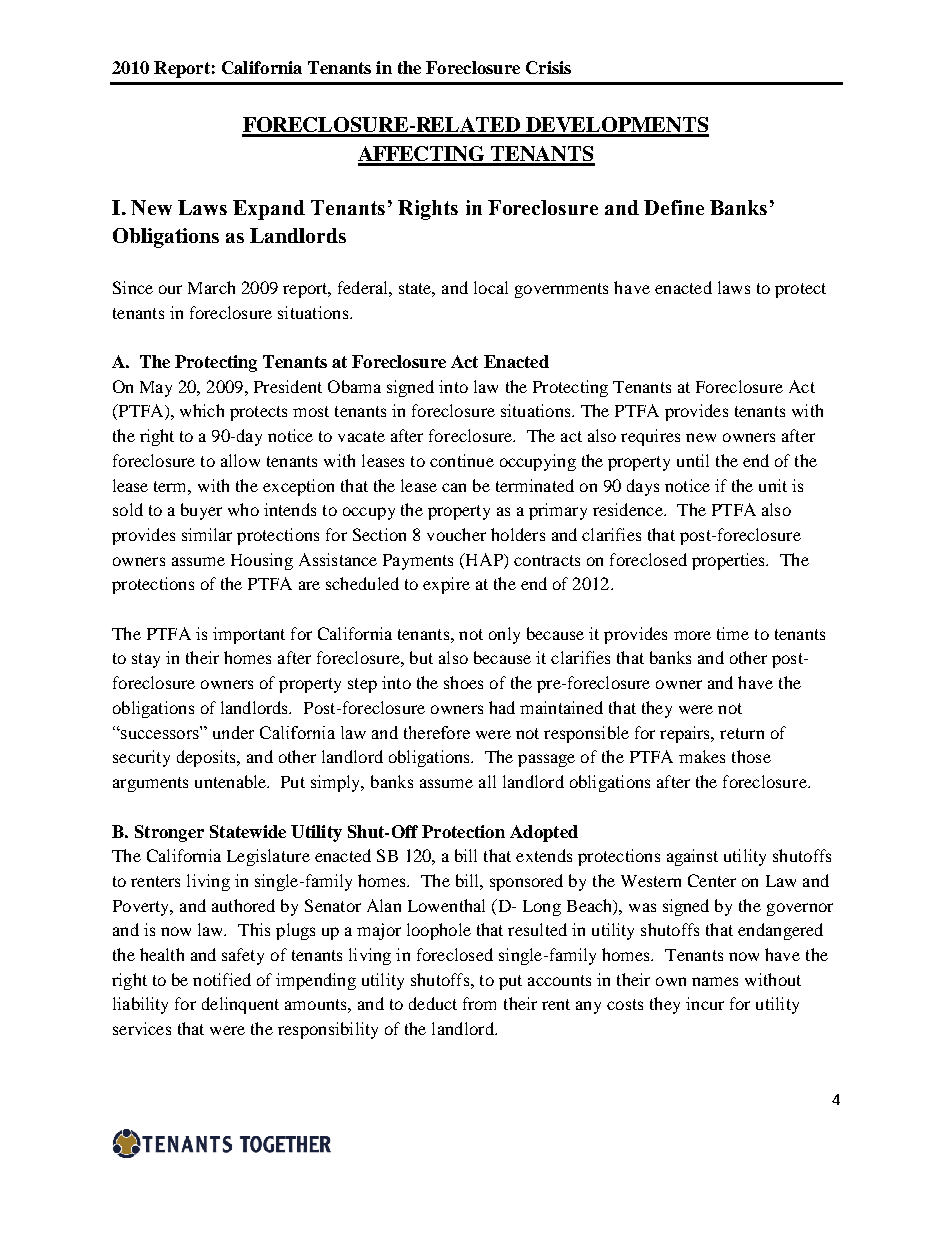 This document has width=952, height=1233. Describe the element at coordinates (207, 534) in the document. I see `similar` at that location.
